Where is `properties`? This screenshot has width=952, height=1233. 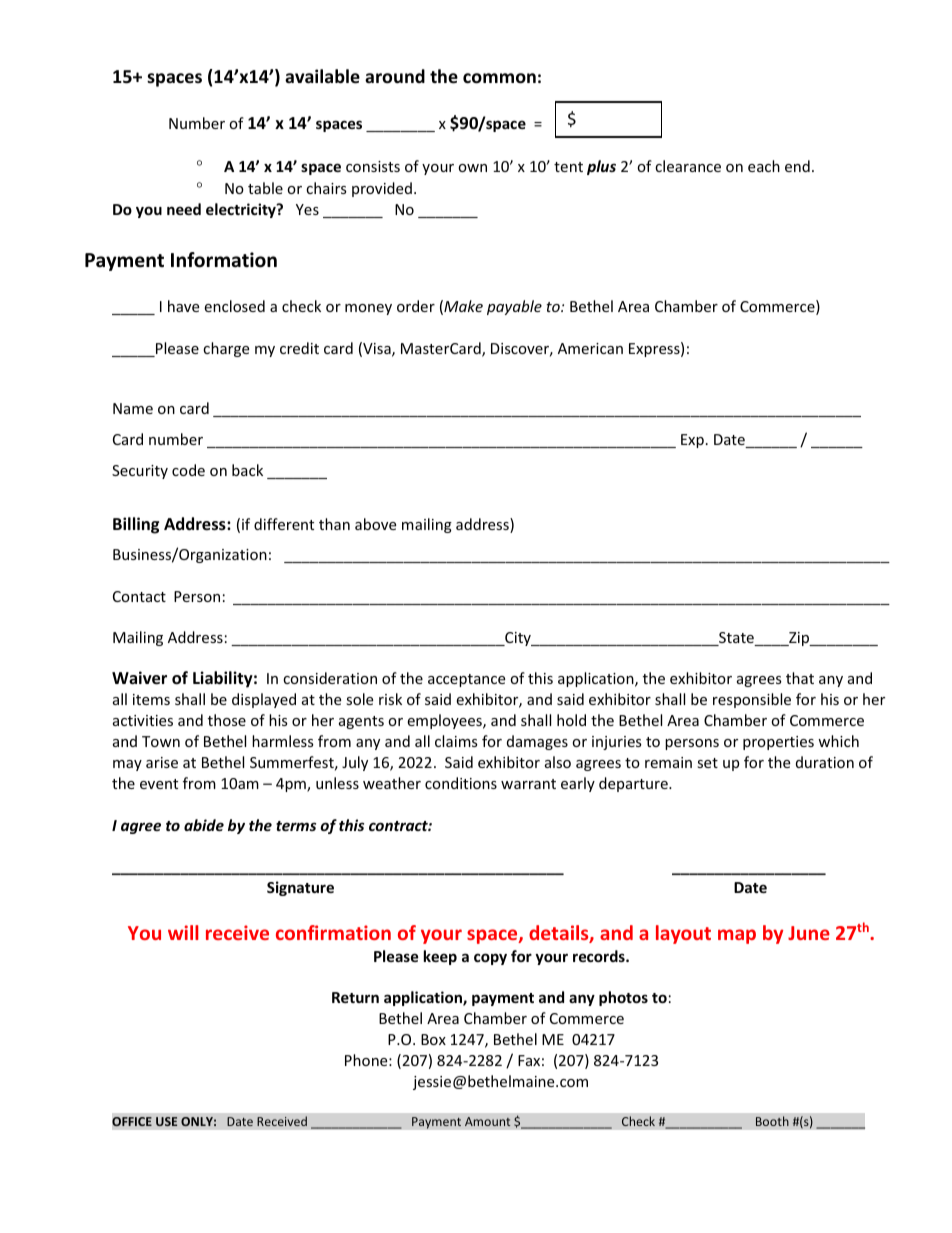 properties is located at coordinates (778, 743).
